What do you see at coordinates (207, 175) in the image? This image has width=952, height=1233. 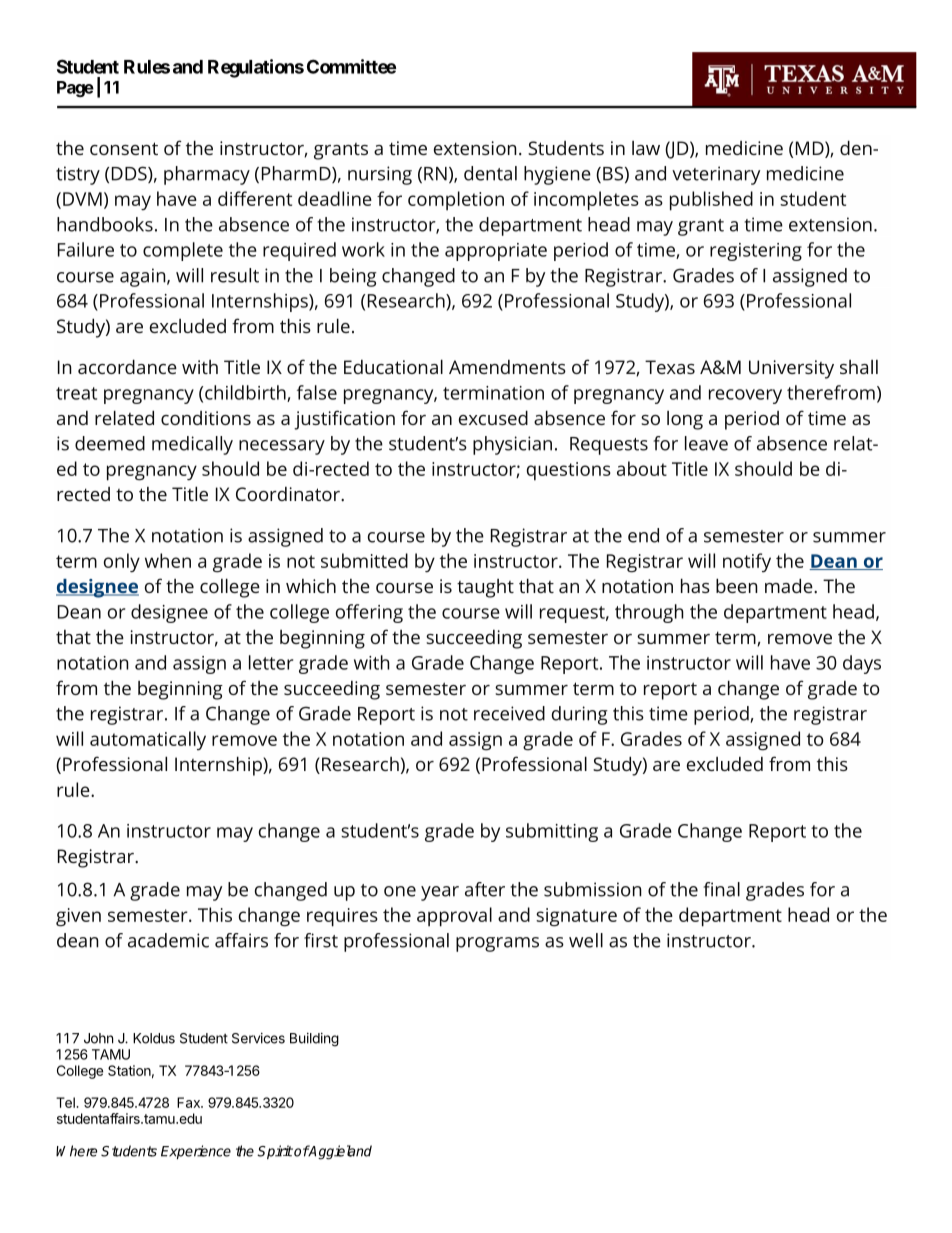 I see `pharmacy` at bounding box center [207, 175].
